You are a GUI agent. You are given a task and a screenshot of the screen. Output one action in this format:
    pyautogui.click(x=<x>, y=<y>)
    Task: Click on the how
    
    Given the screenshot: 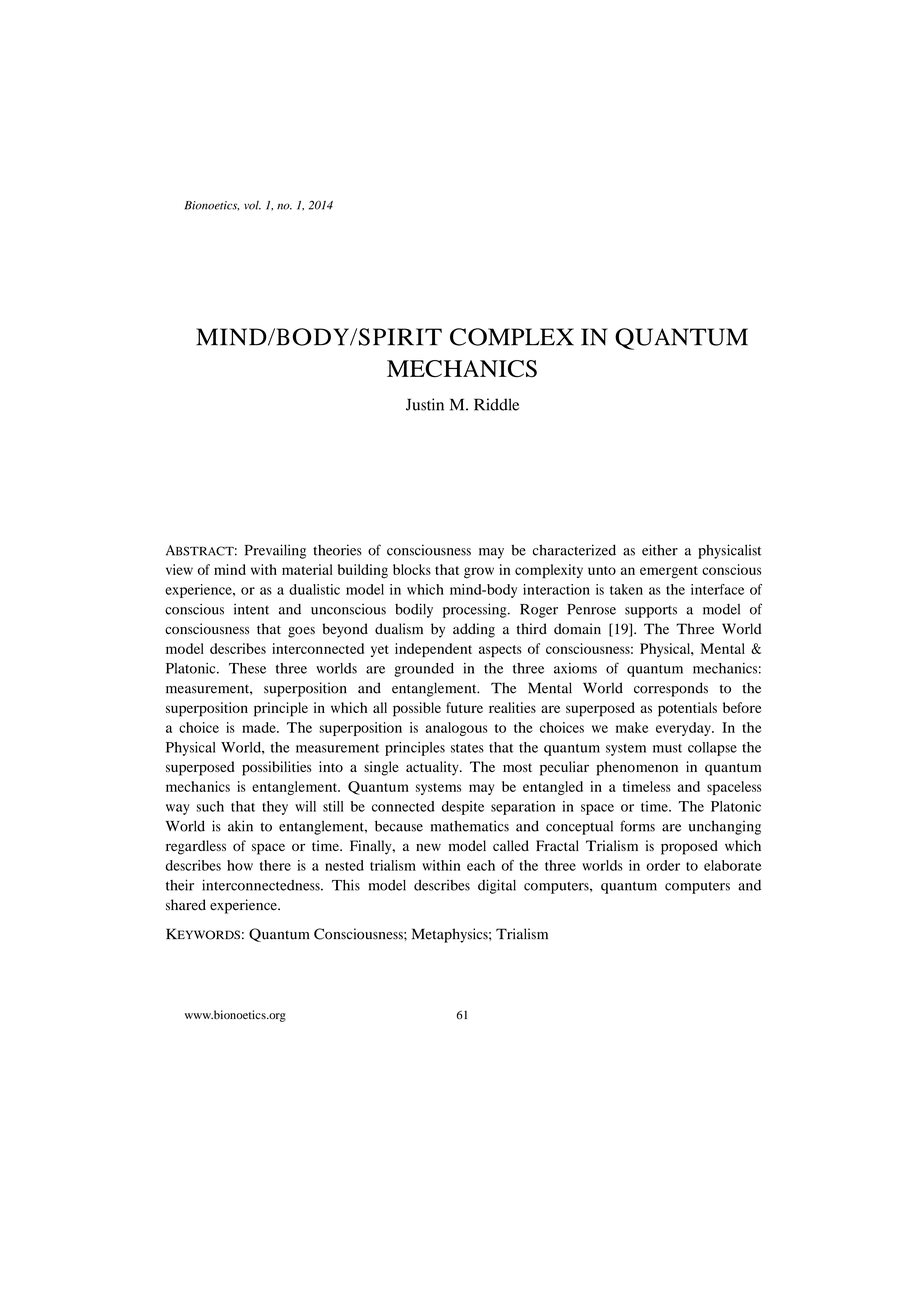 What is the action you would take?
    pyautogui.click(x=240, y=865)
